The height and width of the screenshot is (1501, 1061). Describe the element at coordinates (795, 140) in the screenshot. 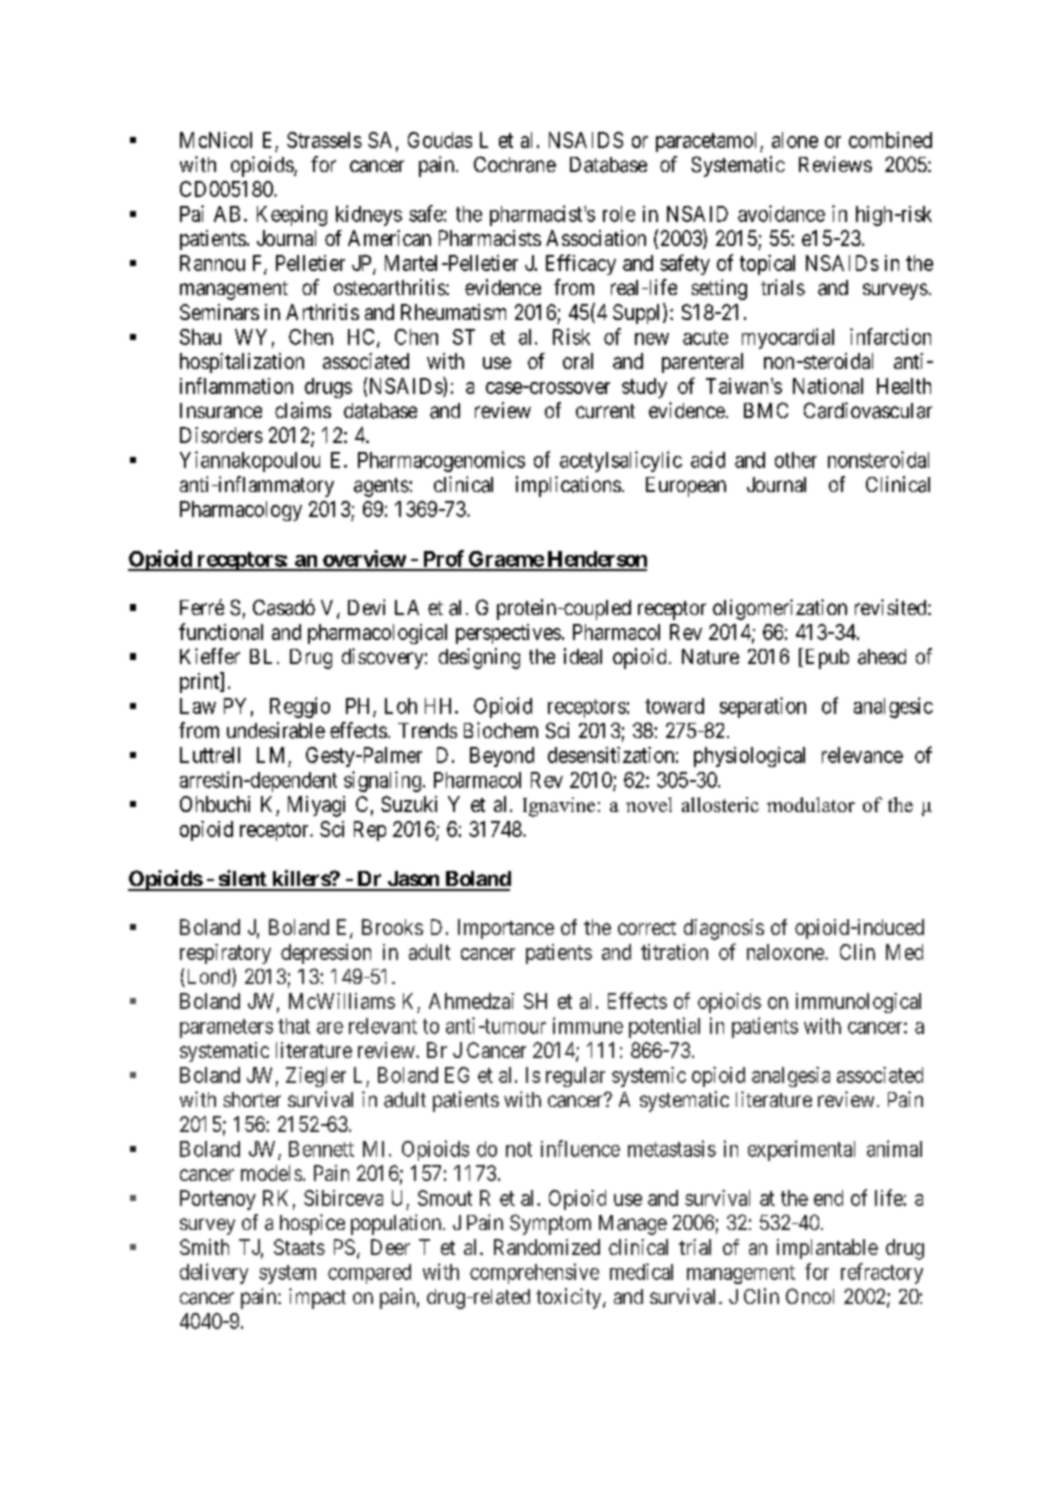

I see `alone` at that location.
